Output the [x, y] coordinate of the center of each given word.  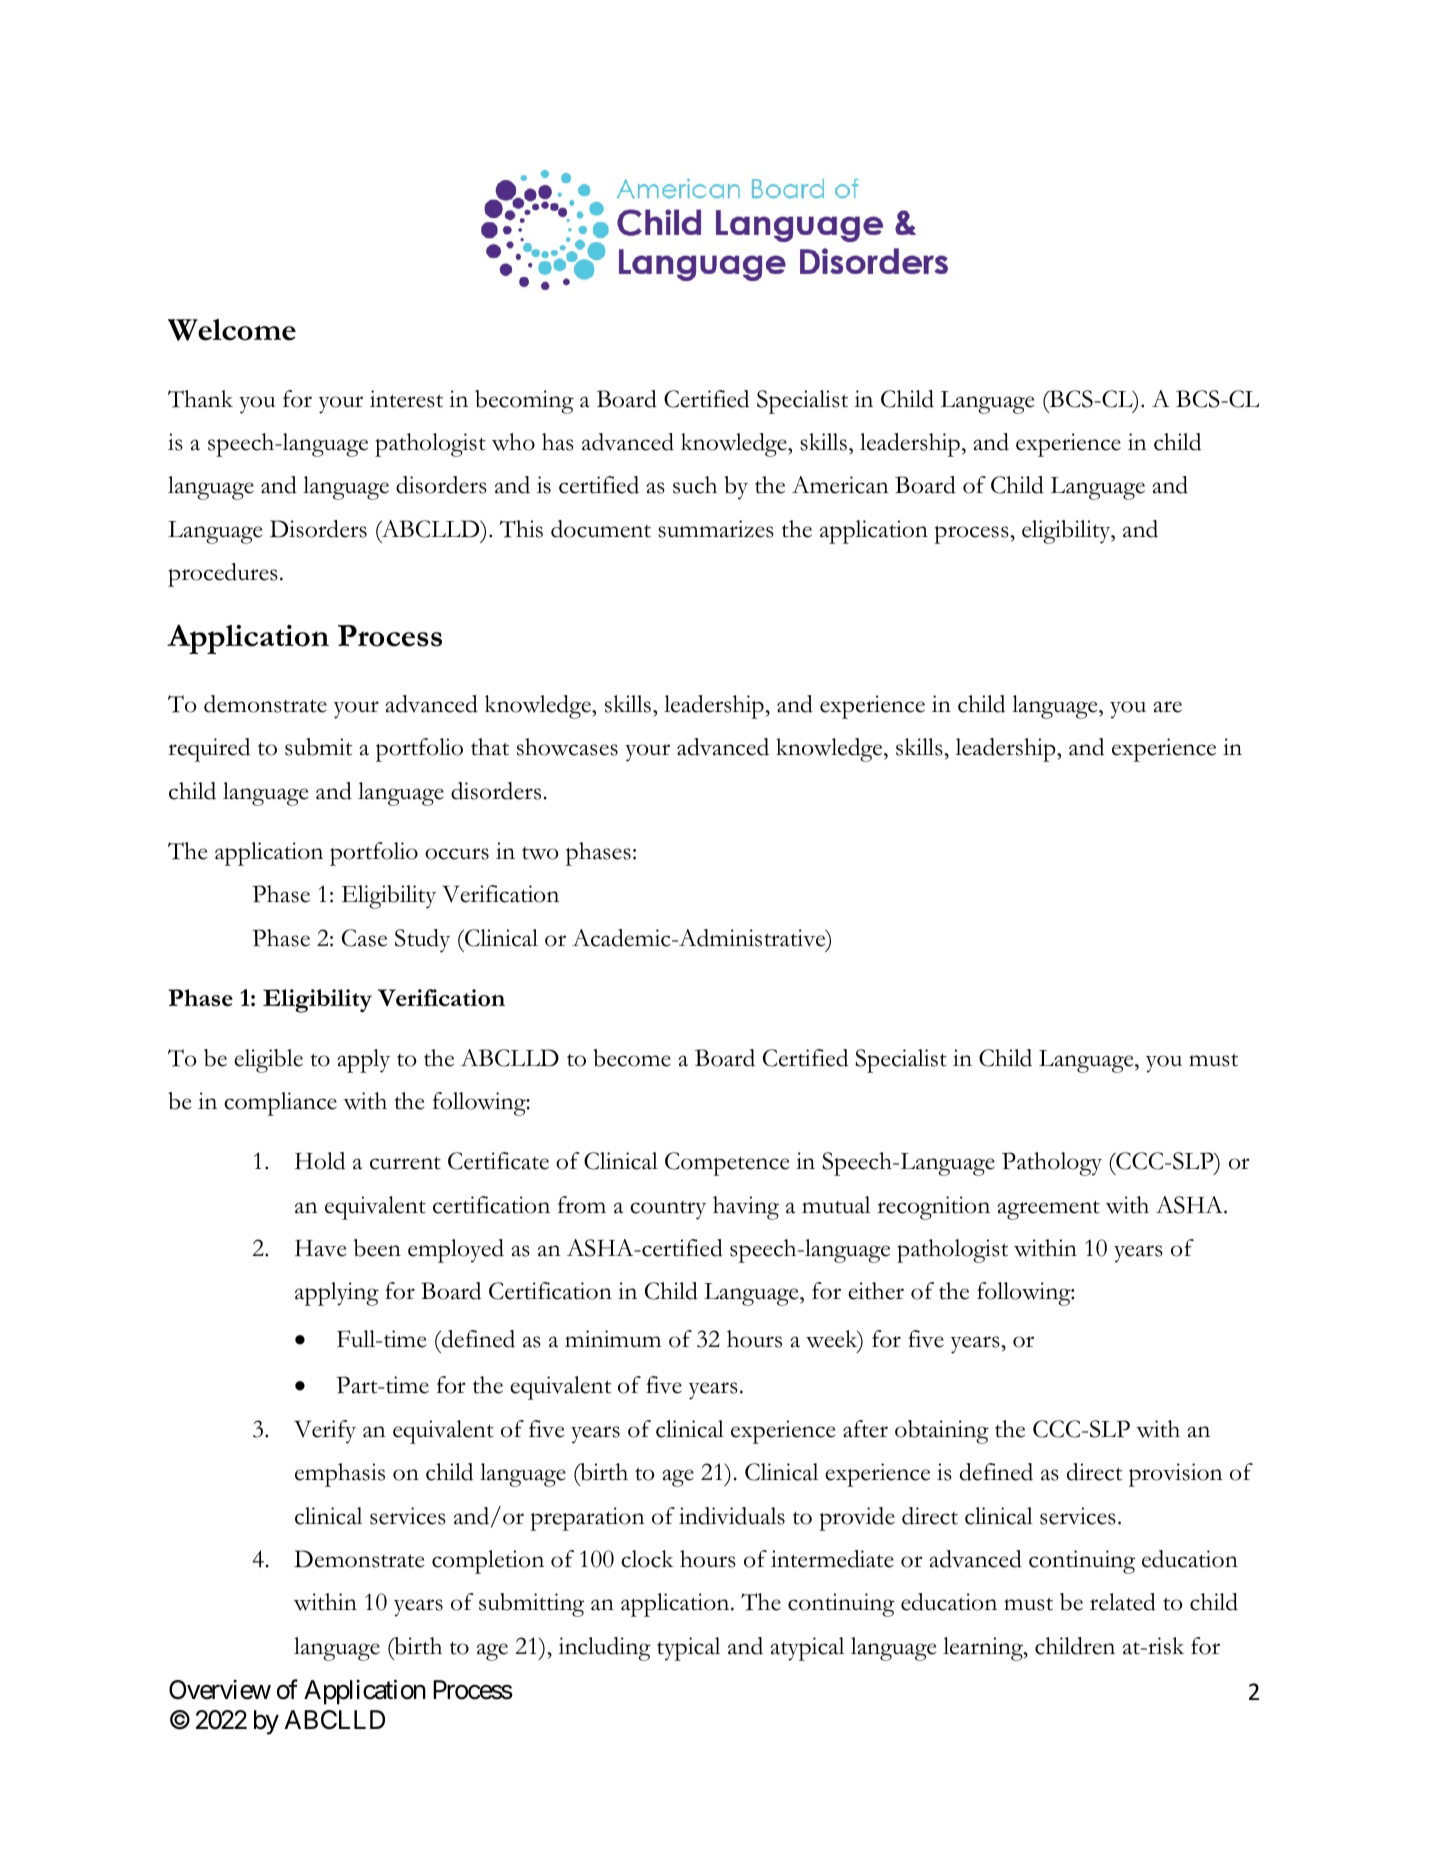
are [1167, 707]
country [668, 1210]
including [605, 1649]
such [695, 485]
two [540, 853]
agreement [1048, 1210]
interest [406, 399]
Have [320, 1248]
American [840, 485]
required [209, 750]
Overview [220, 1690]
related [1123, 1602]
